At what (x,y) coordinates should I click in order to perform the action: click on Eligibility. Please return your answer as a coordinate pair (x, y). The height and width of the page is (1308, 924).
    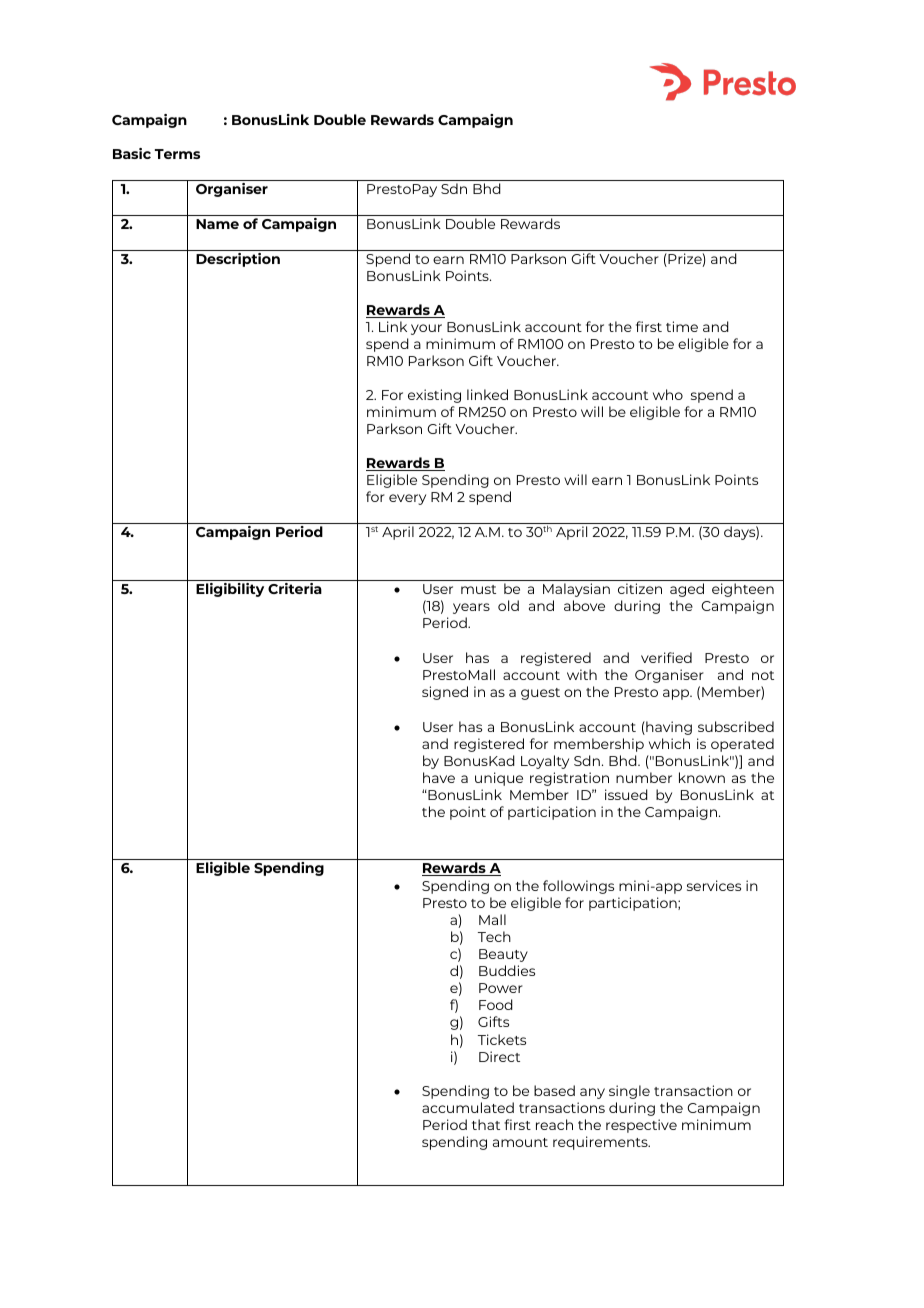
    Looking at the image, I should click on (230, 590).
